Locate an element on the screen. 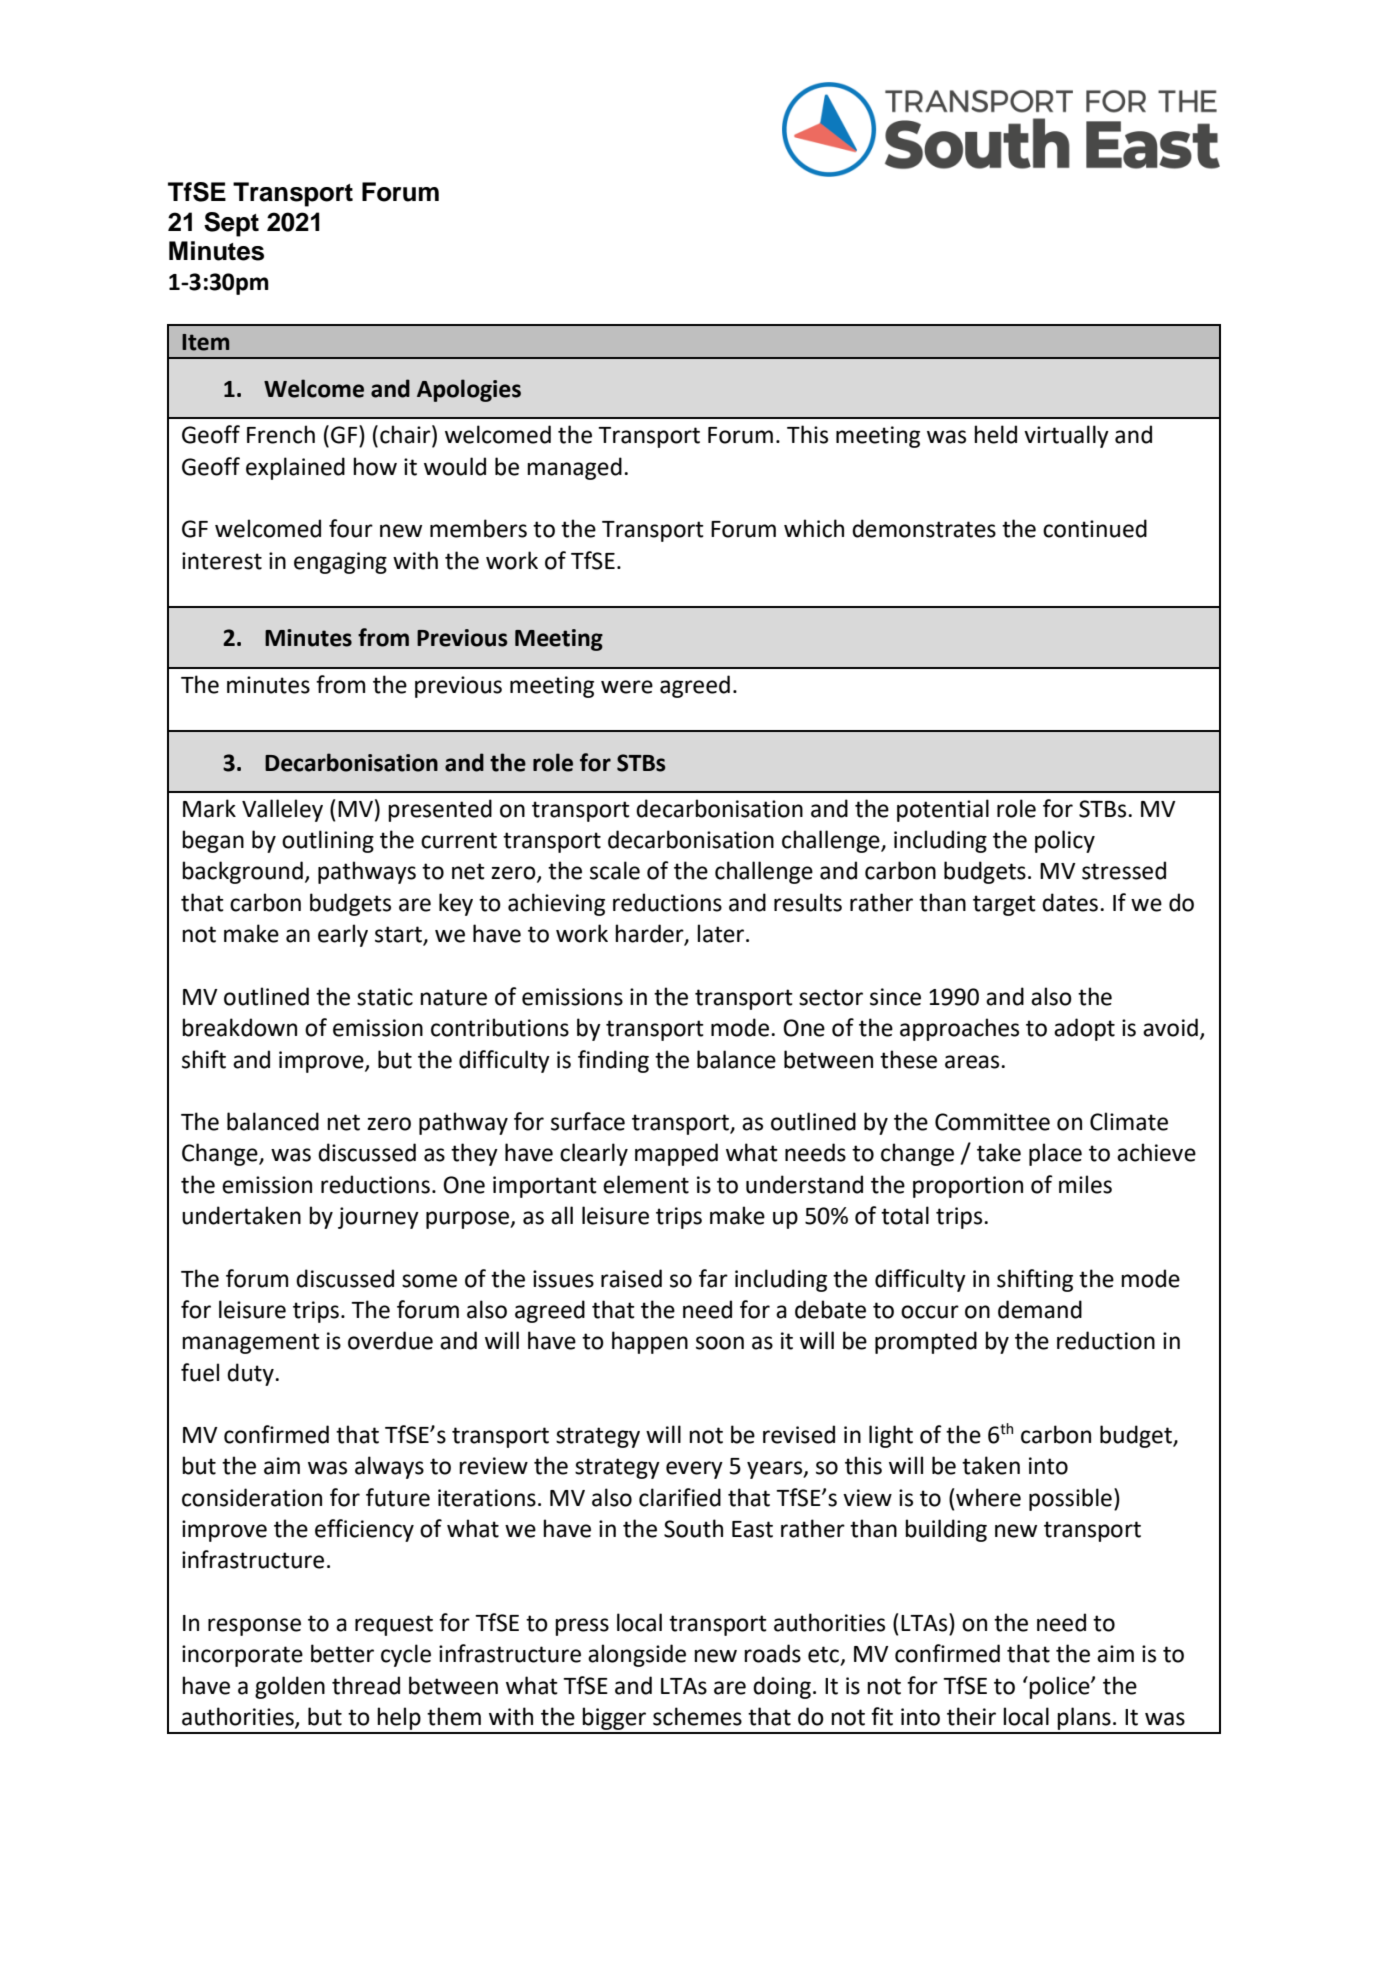 The height and width of the screenshot is (1963, 1388). Sept is located at coordinates (231, 224).
